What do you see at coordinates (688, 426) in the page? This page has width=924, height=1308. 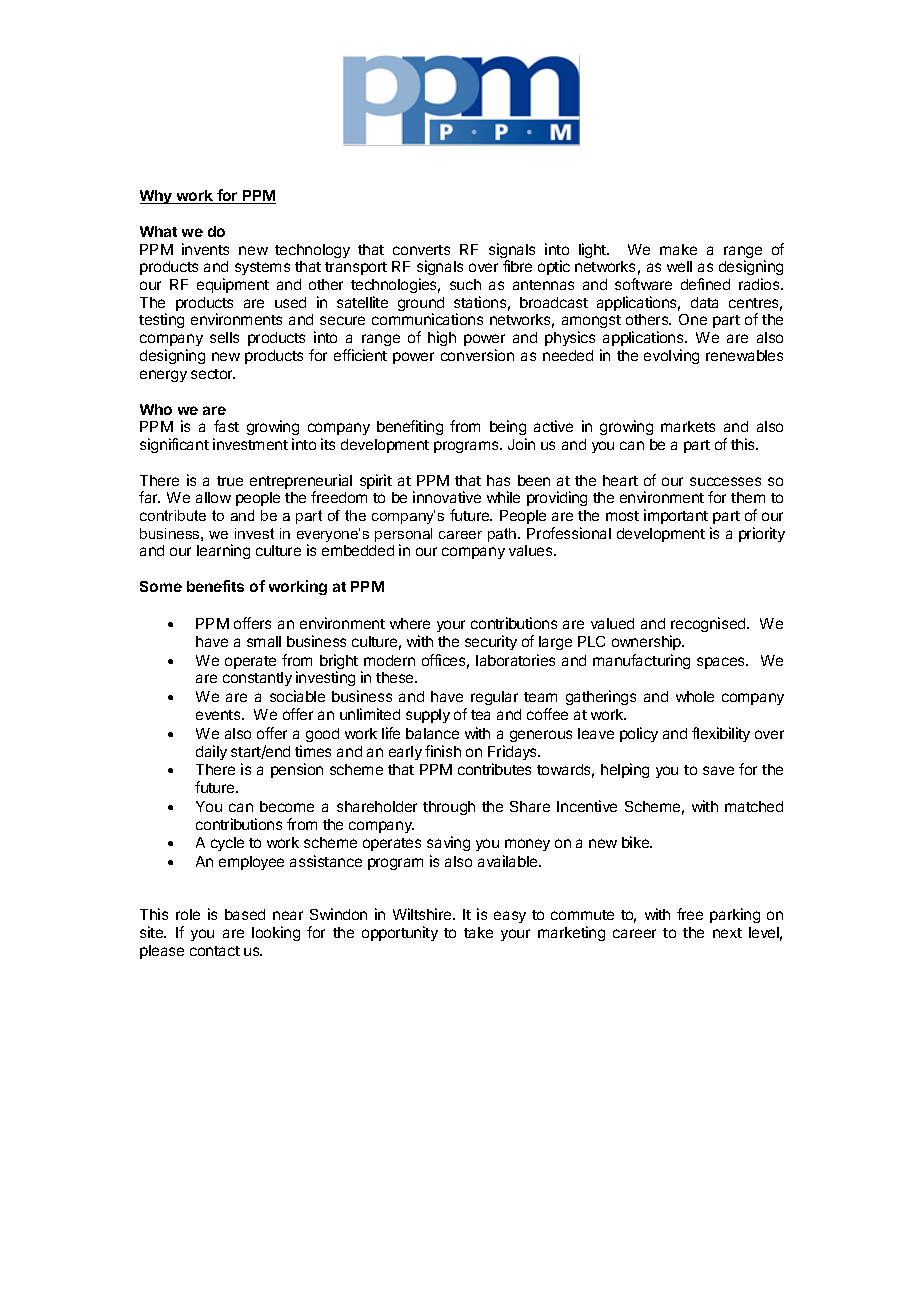 I see `markets` at bounding box center [688, 426].
